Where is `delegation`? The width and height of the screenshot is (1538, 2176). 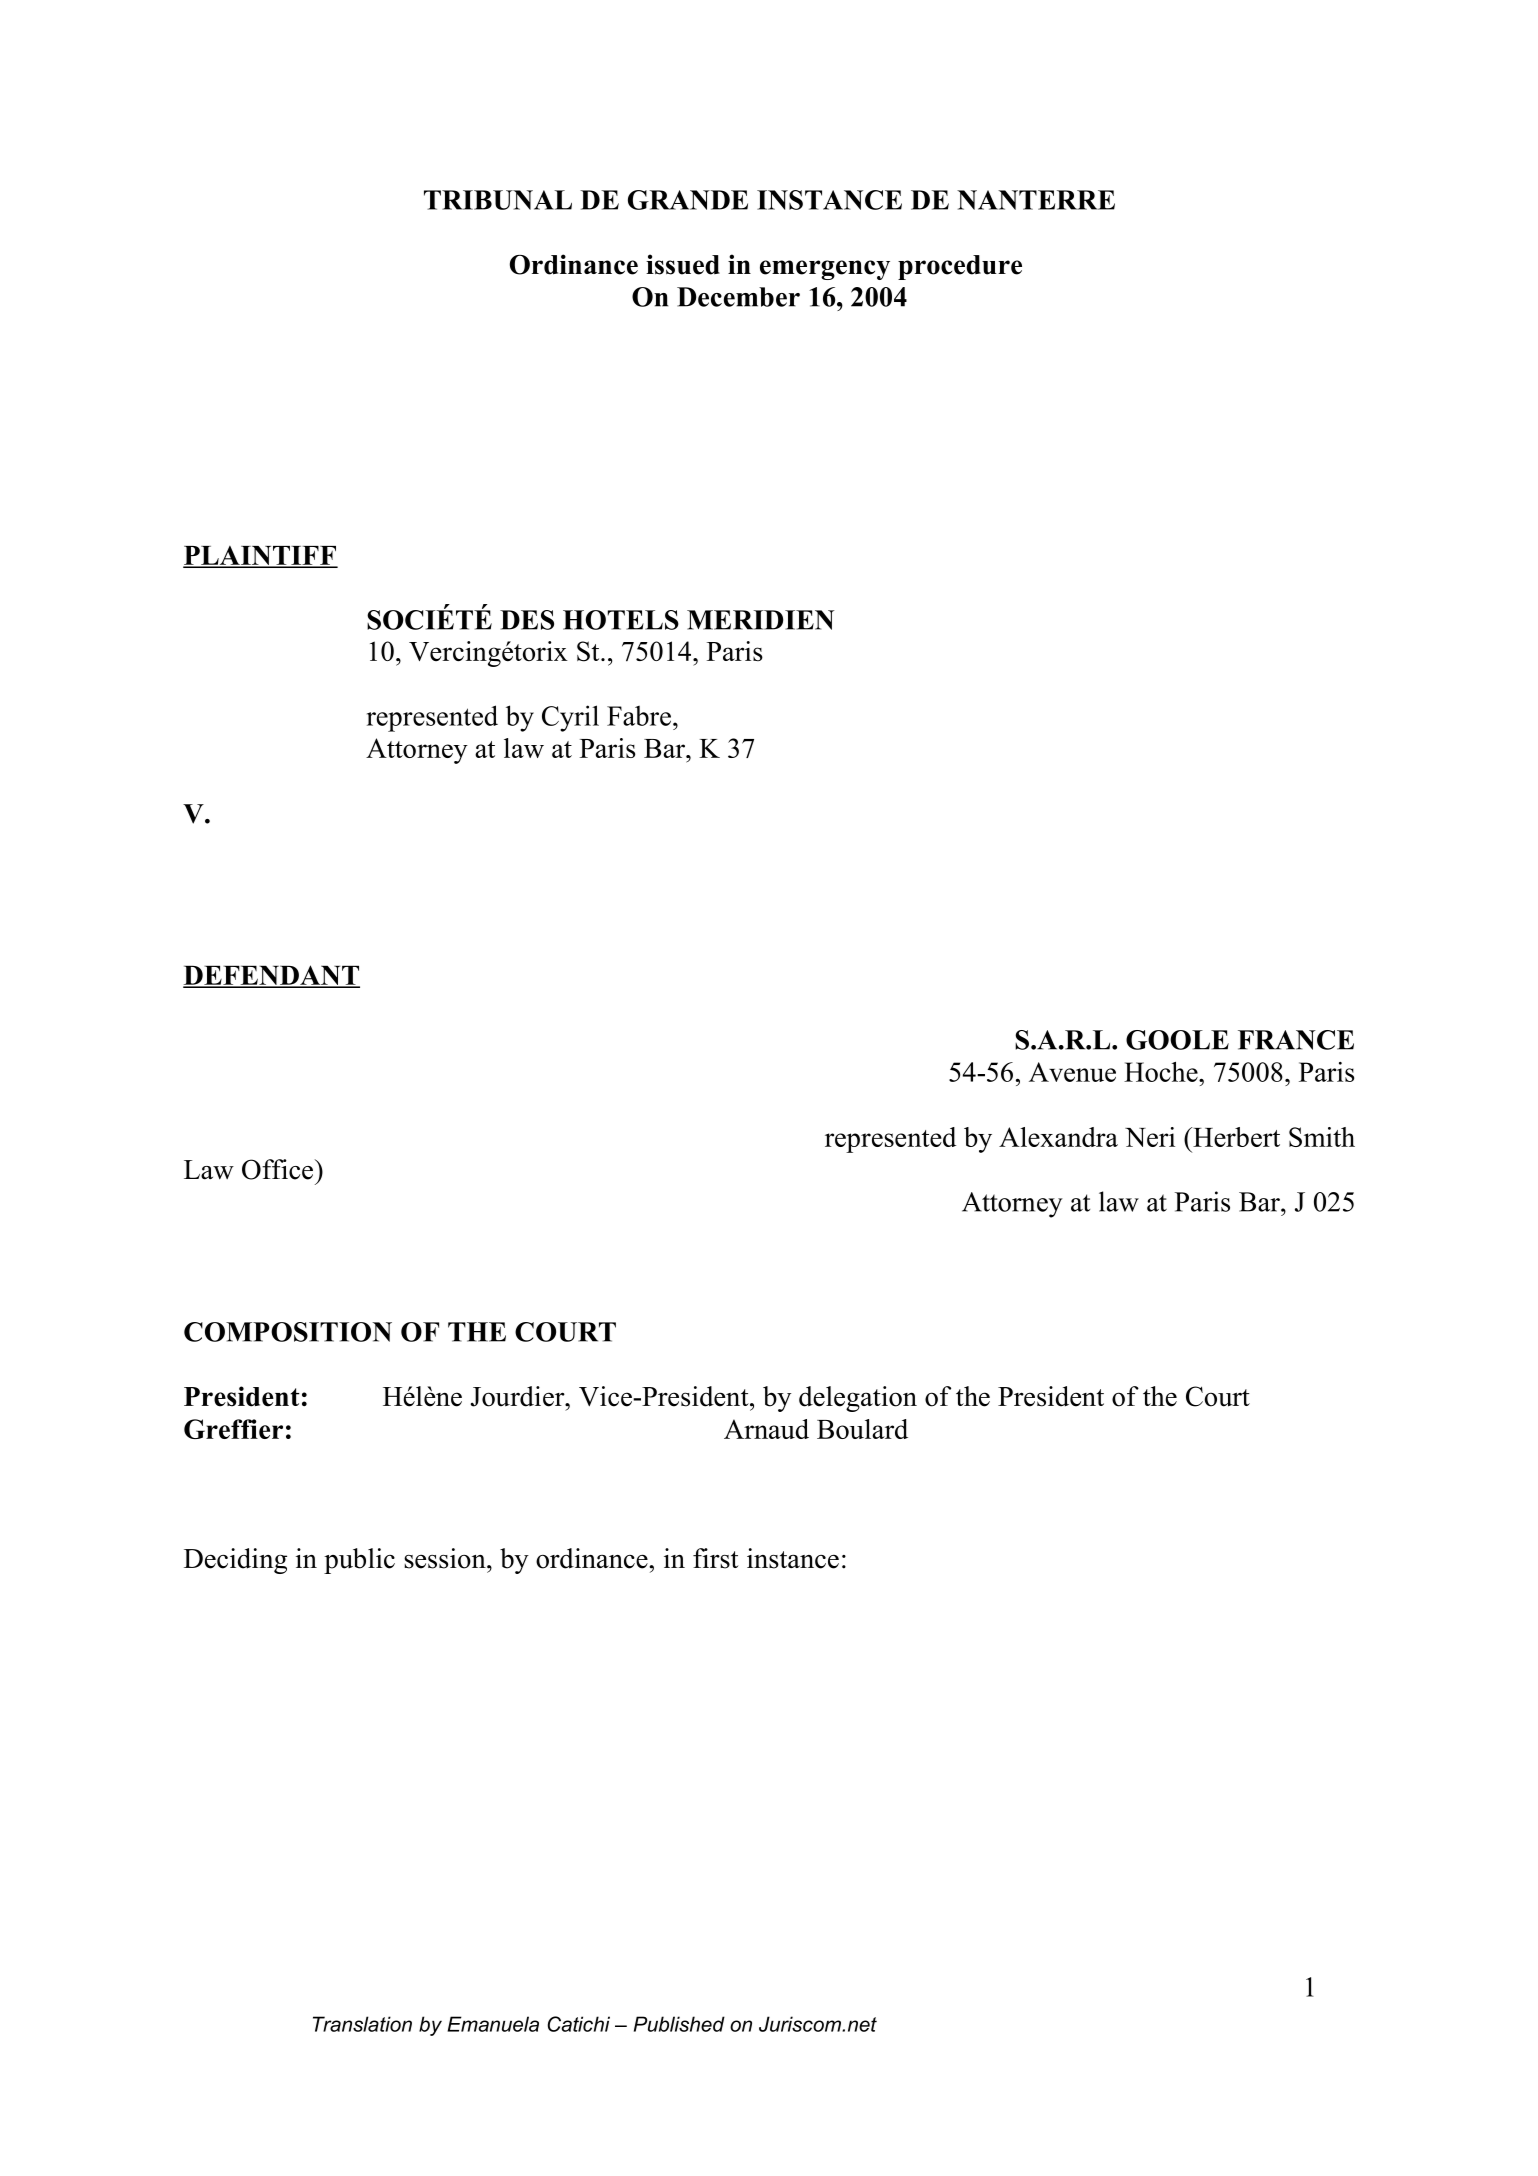
delegation is located at coordinates (858, 1399).
